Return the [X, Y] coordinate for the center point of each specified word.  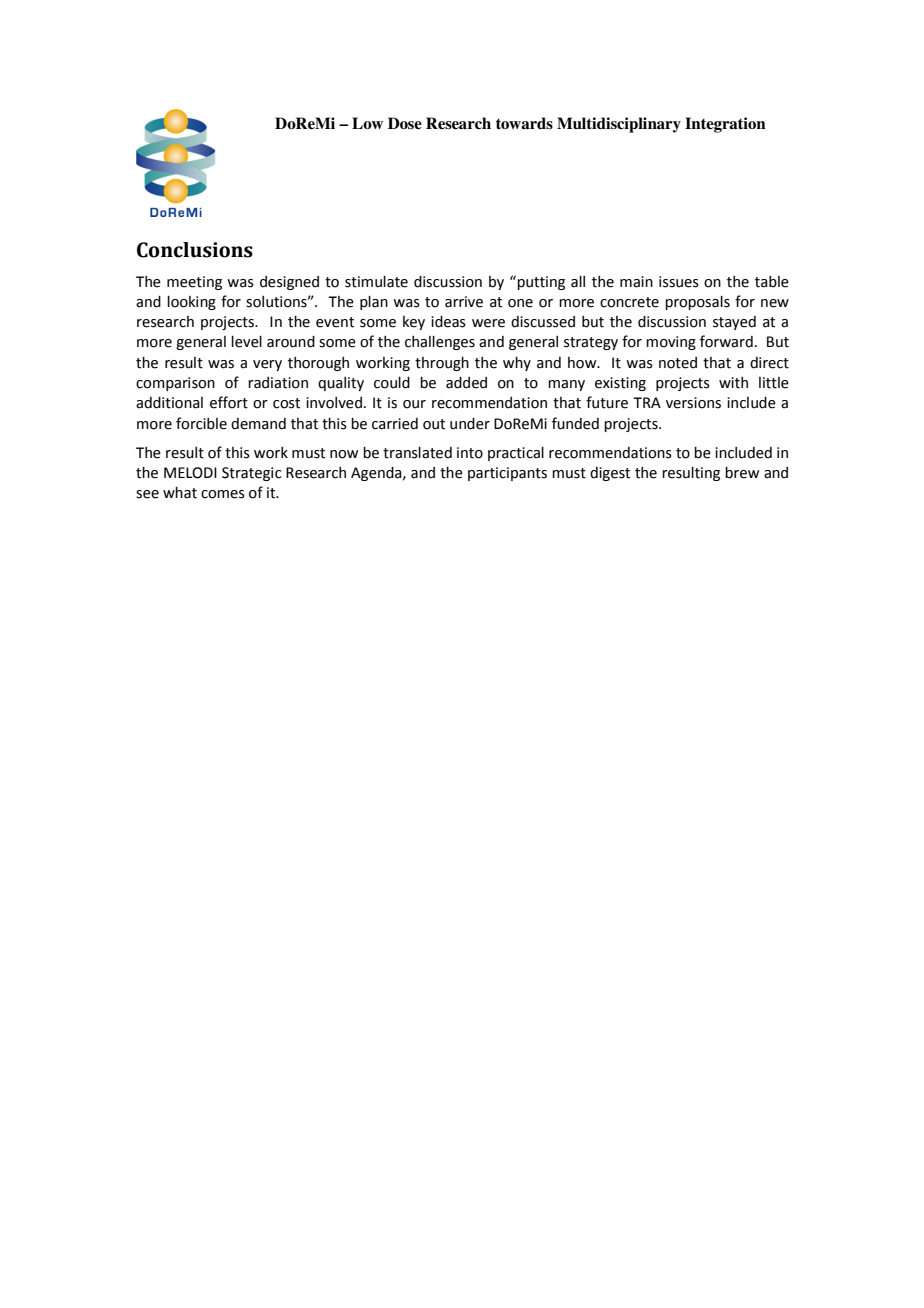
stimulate [376, 282]
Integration [725, 125]
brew [742, 473]
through [442, 364]
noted [678, 363]
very [267, 365]
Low [367, 123]
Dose [405, 123]
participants [507, 474]
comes [223, 494]
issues [679, 282]
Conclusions [195, 250]
